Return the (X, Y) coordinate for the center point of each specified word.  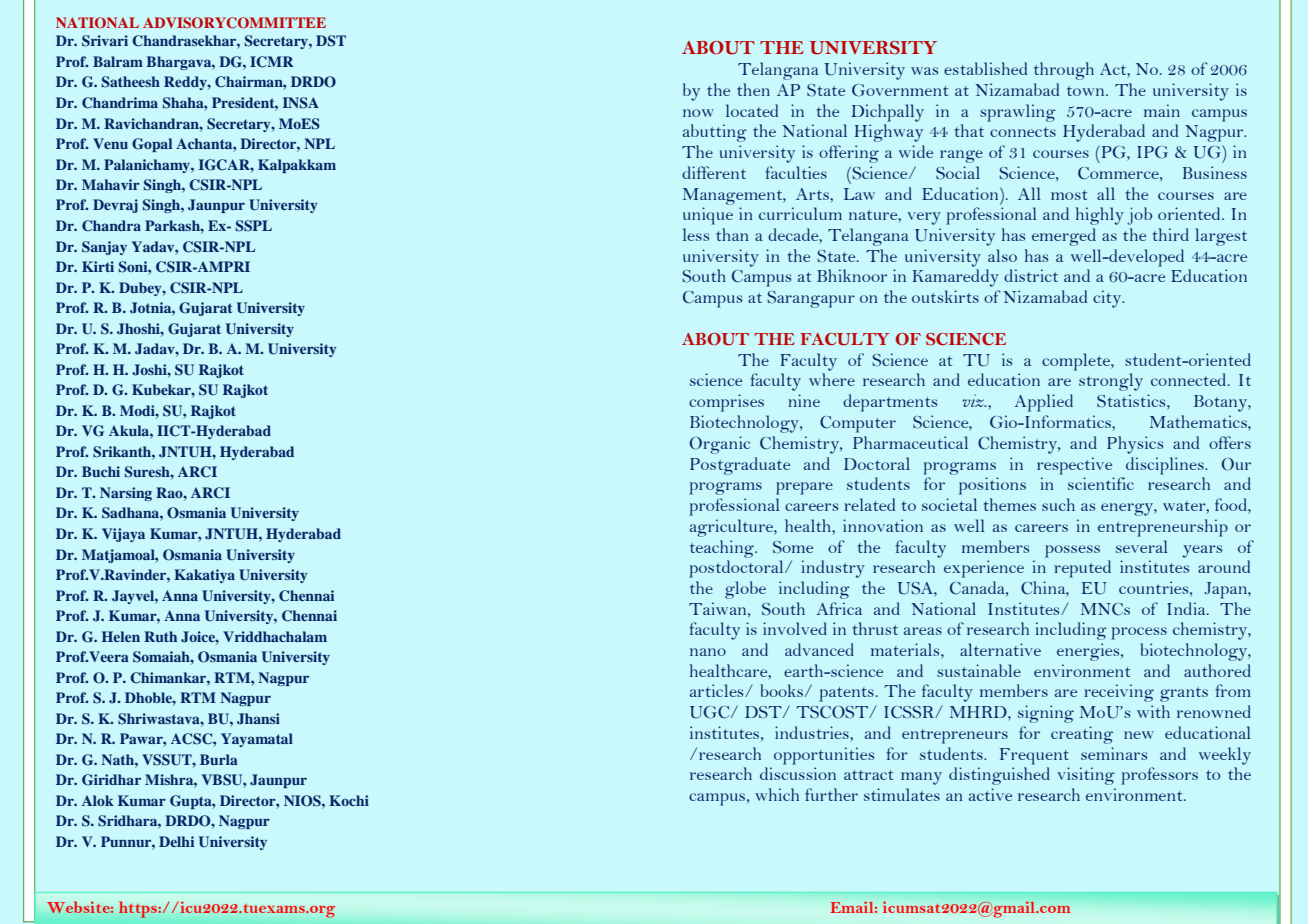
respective (1074, 466)
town (1087, 91)
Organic (719, 445)
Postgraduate (740, 466)
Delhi (176, 841)
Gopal (152, 145)
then (753, 89)
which (777, 794)
